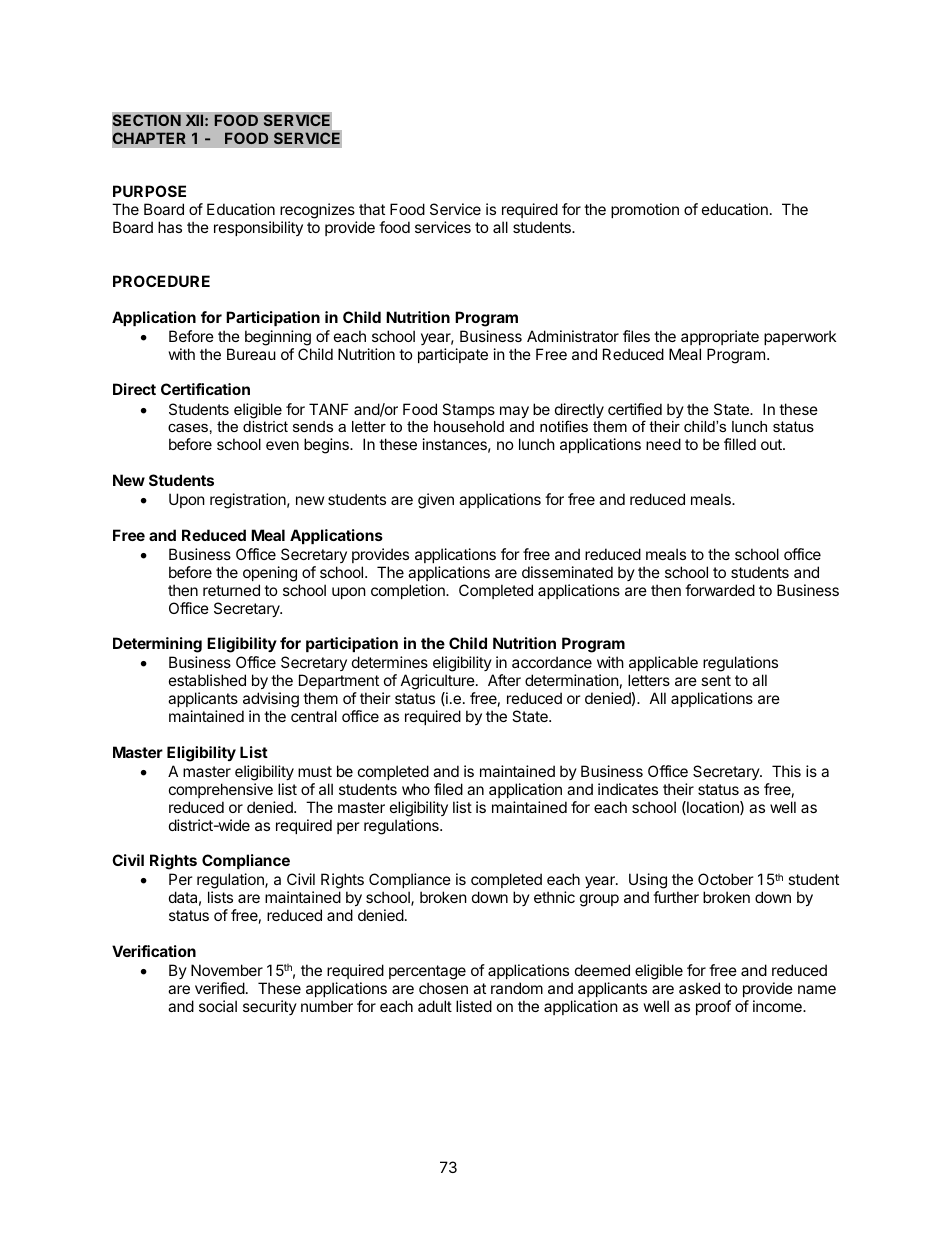 This screenshot has height=1233, width=952. What do you see at coordinates (517, 988) in the screenshot?
I see `random` at bounding box center [517, 988].
